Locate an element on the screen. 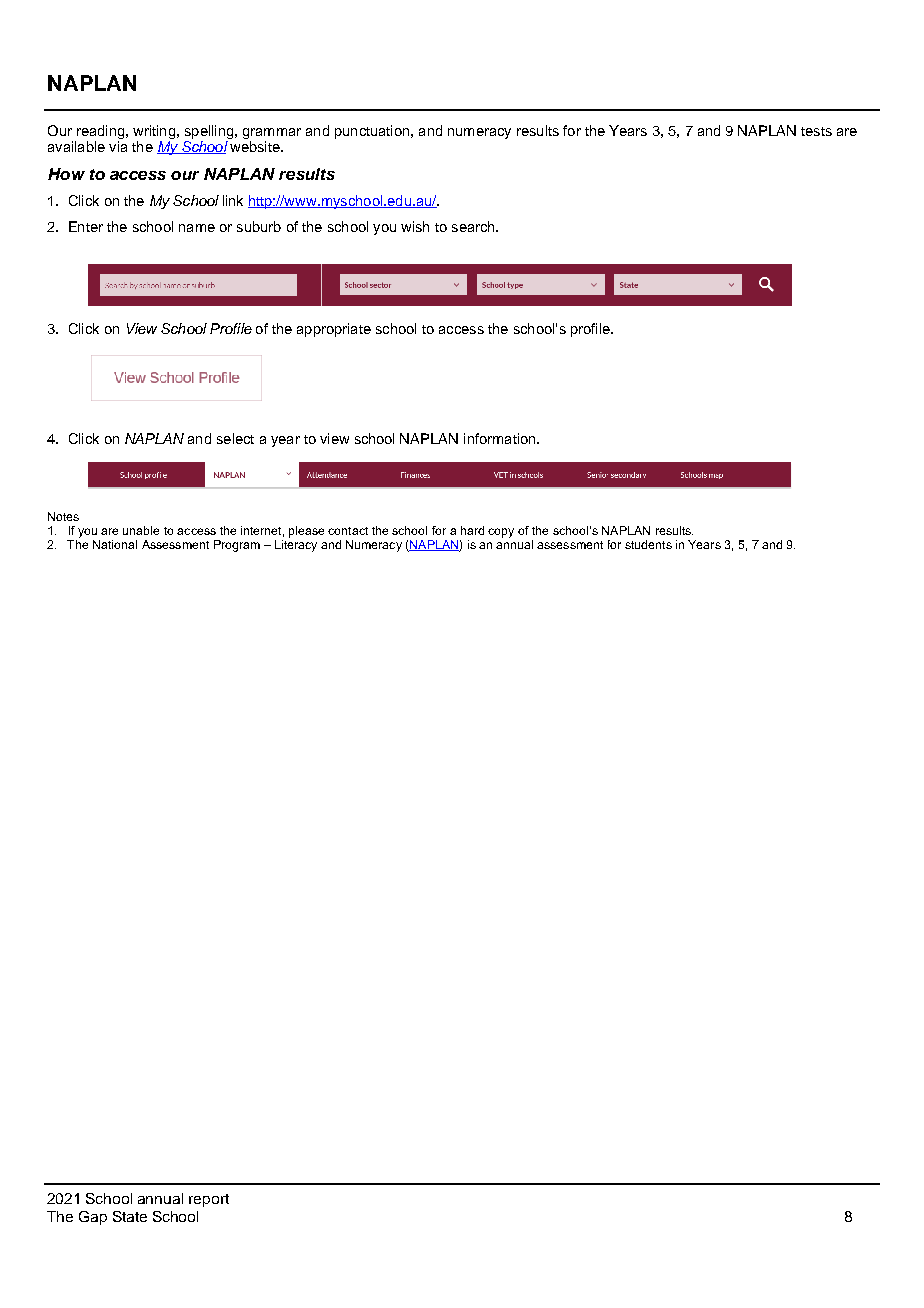 The image size is (924, 1308). tests is located at coordinates (816, 131).
